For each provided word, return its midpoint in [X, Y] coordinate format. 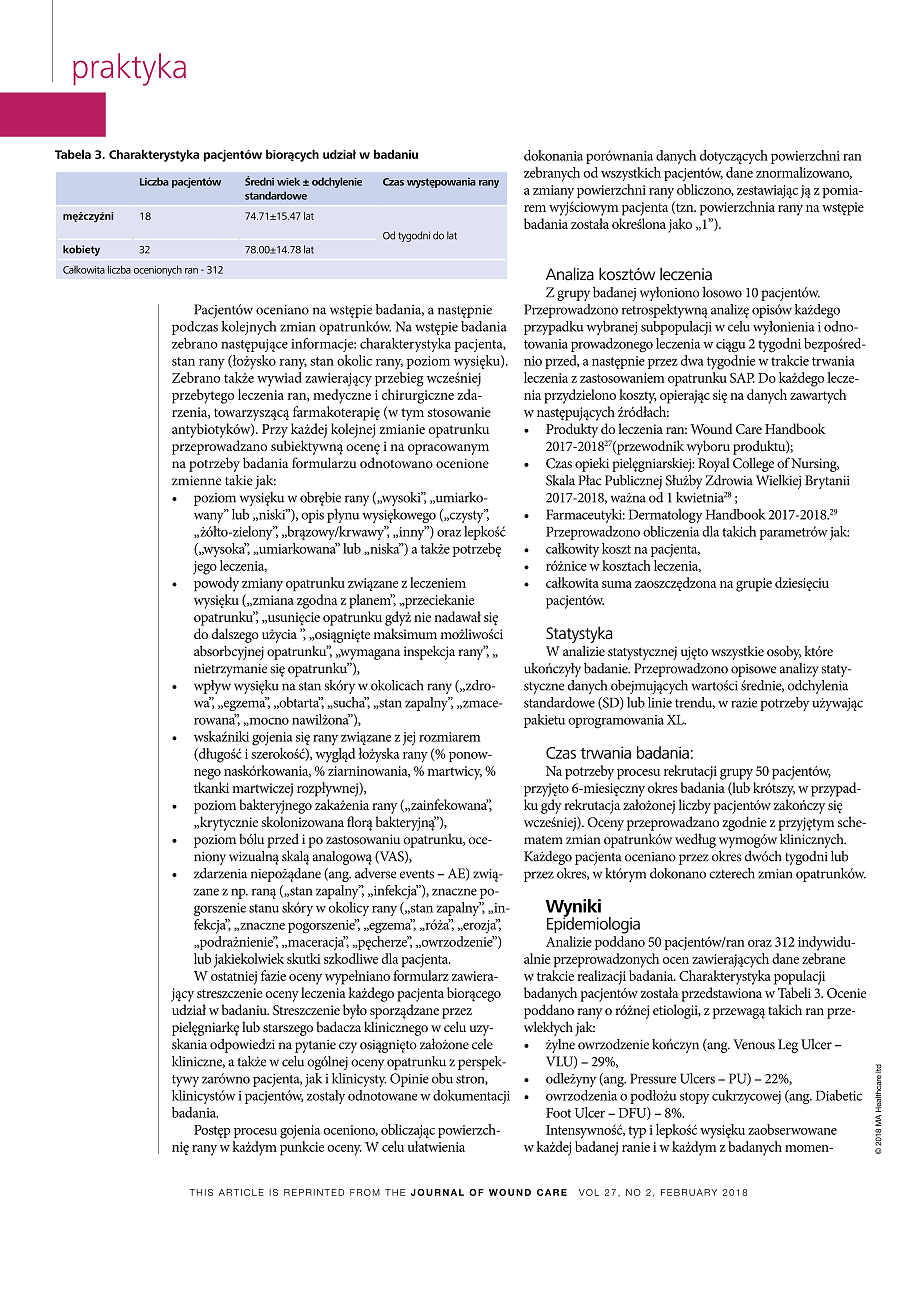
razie [744, 703]
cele [482, 1044]
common [558, 1025]
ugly [428, 874]
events [417, 874]
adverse [376, 873]
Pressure [653, 1078]
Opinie [409, 1080]
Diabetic [839, 1095]
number [453, 687]
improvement [699, 362]
